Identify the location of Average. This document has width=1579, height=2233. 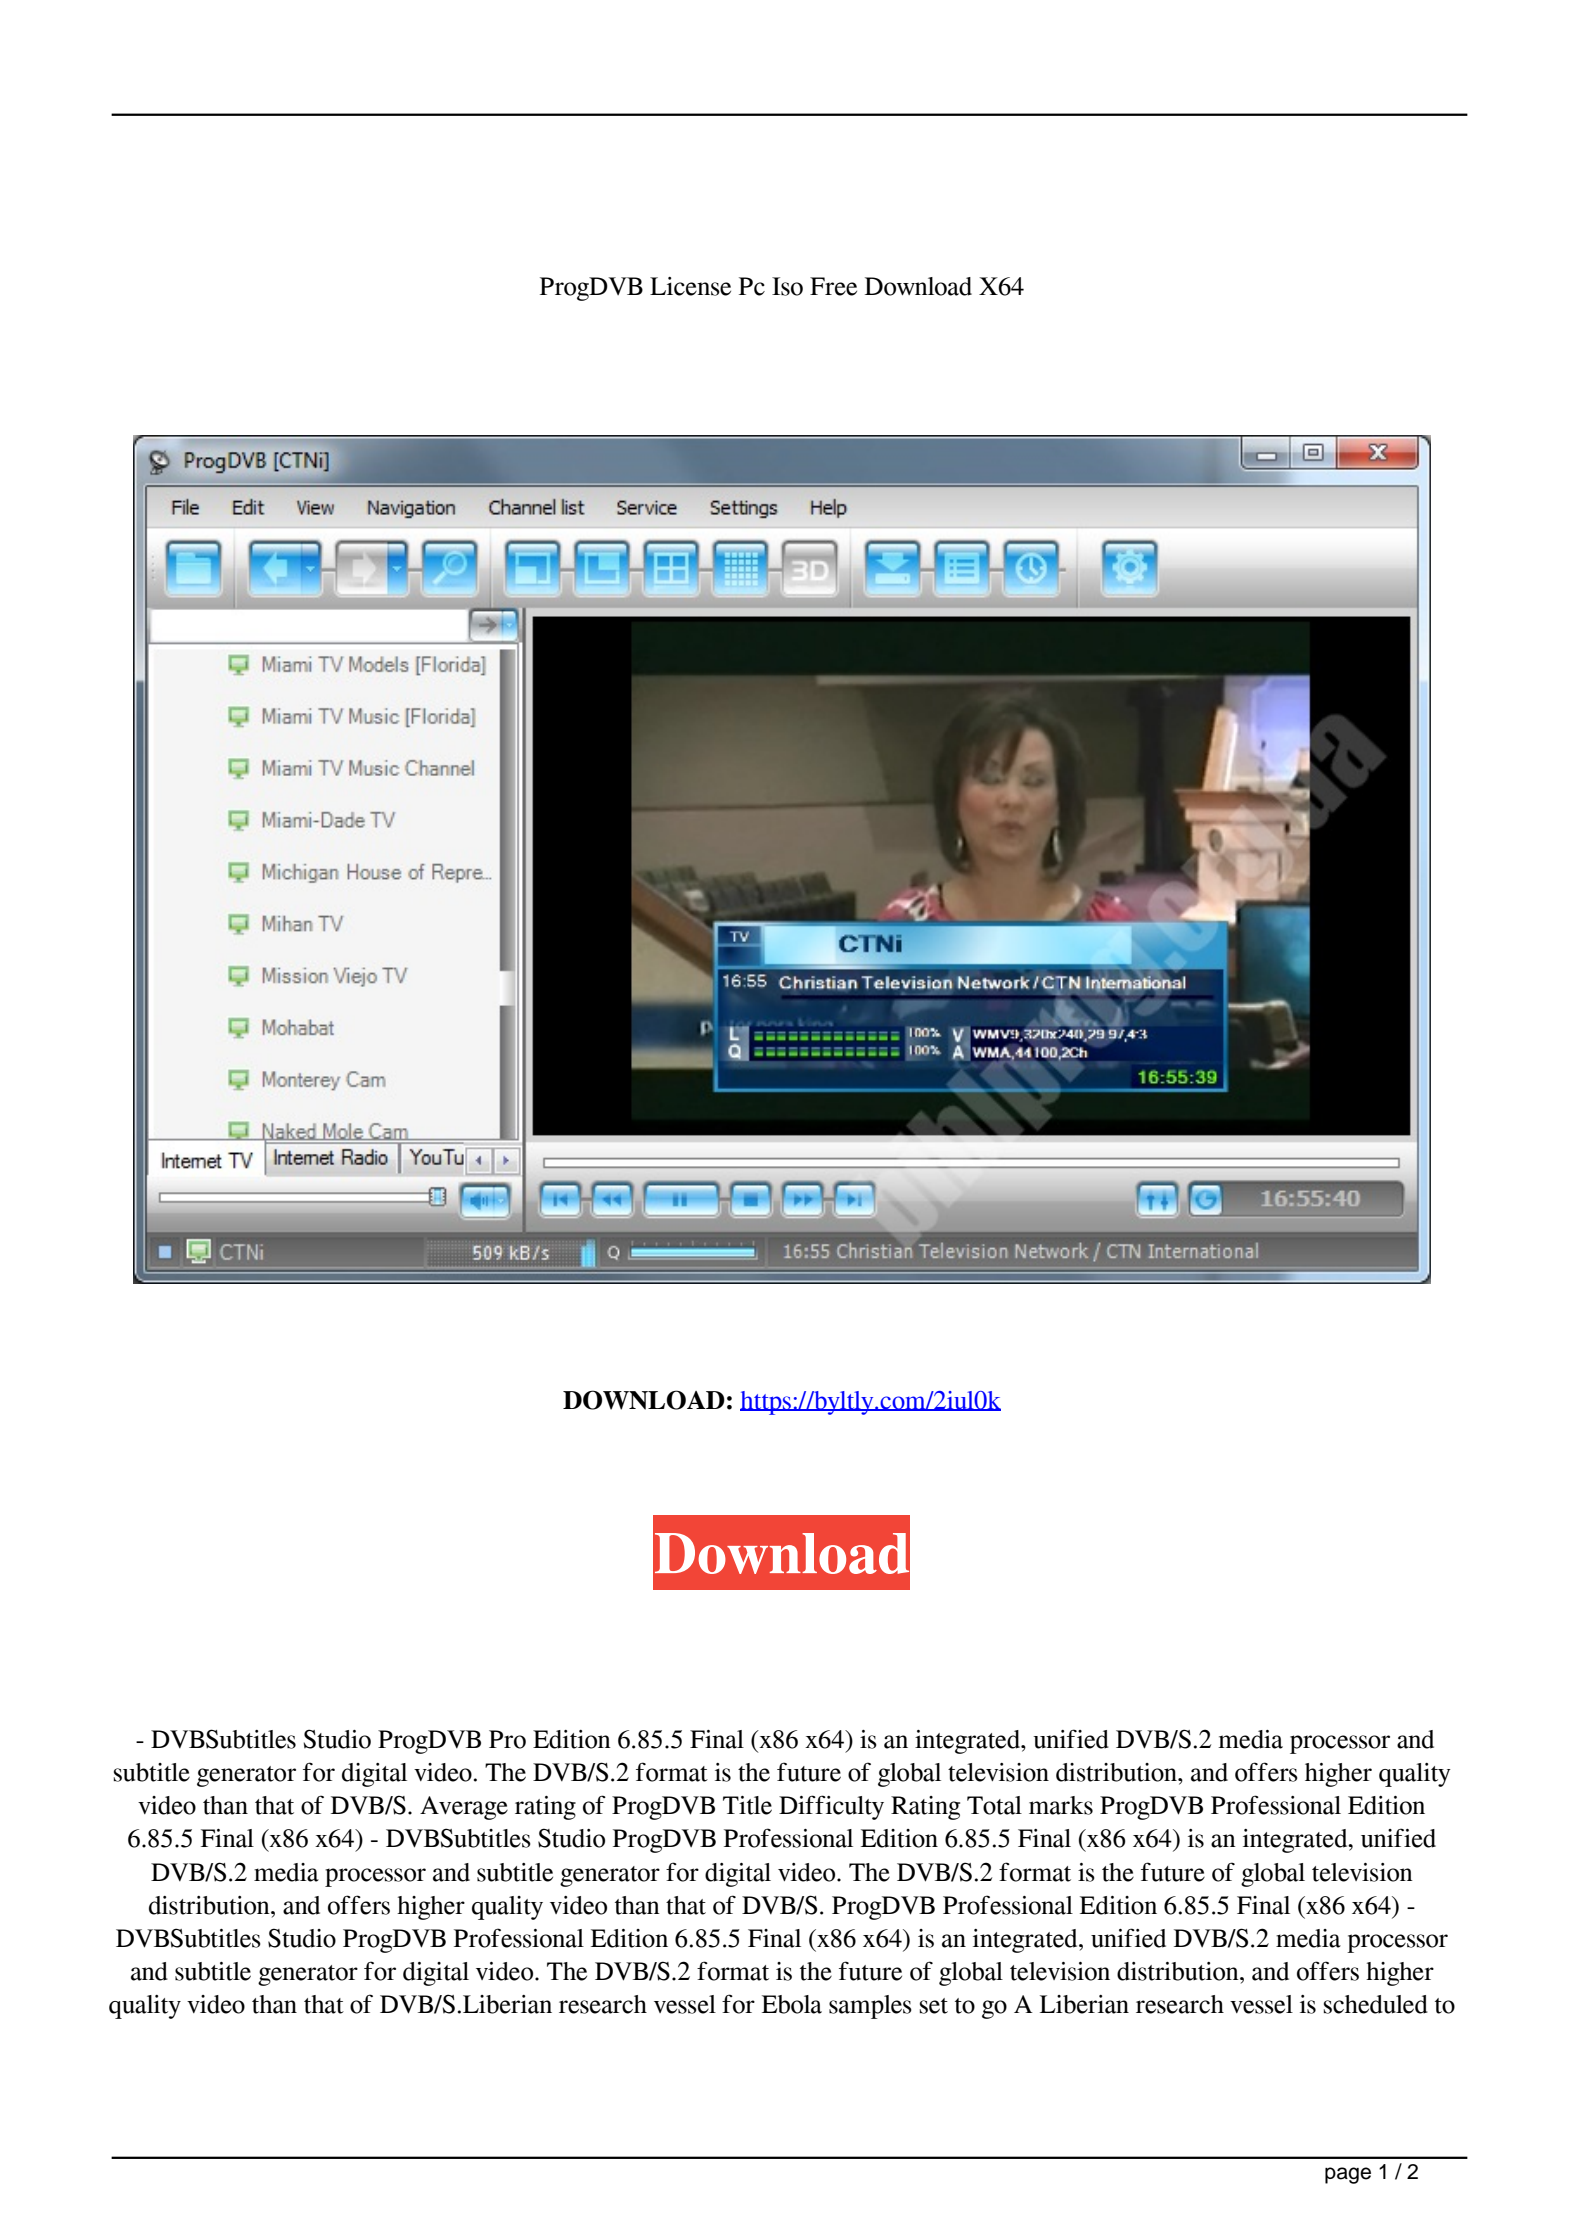
(464, 1808).
